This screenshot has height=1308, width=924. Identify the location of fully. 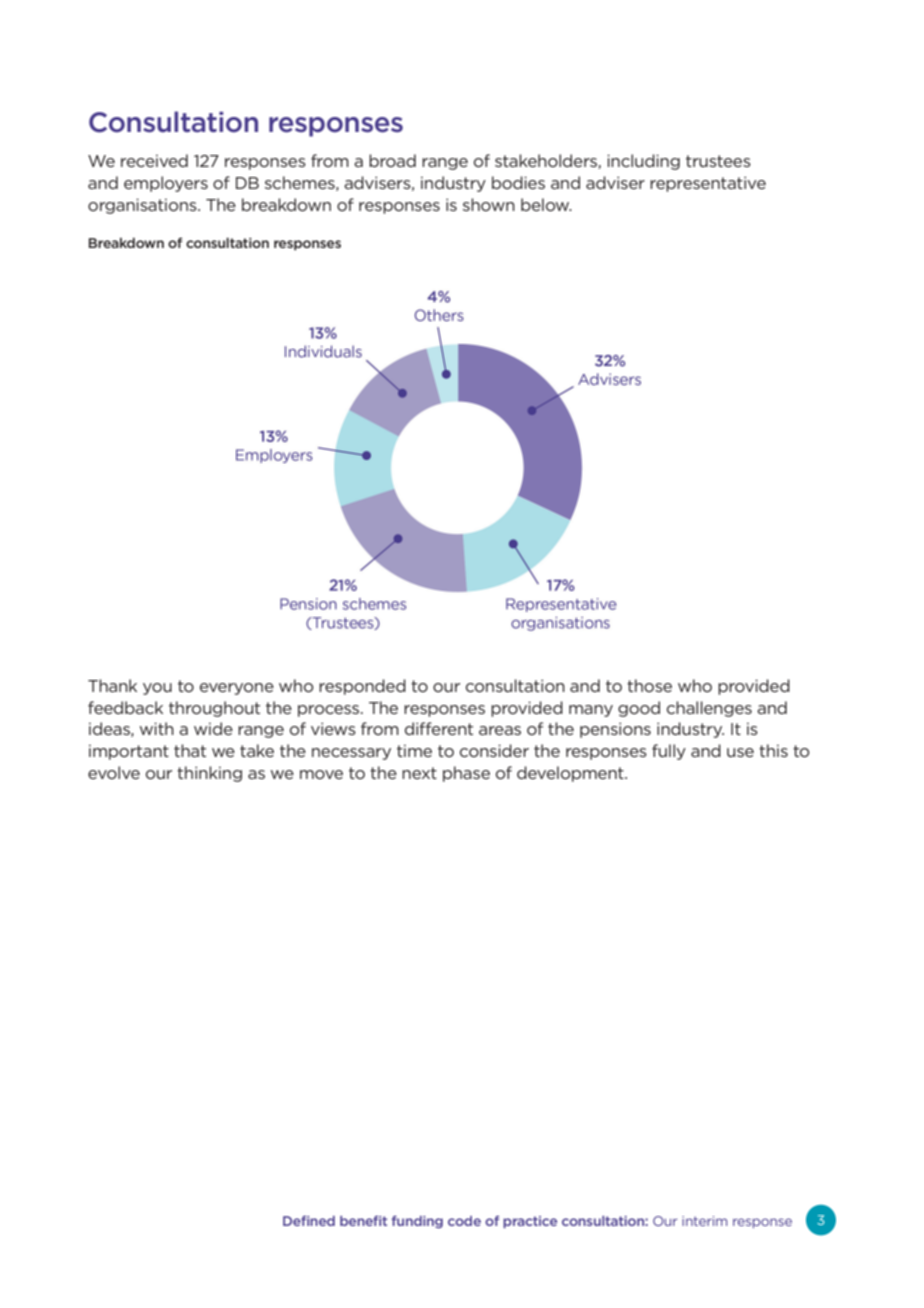
(669, 752).
